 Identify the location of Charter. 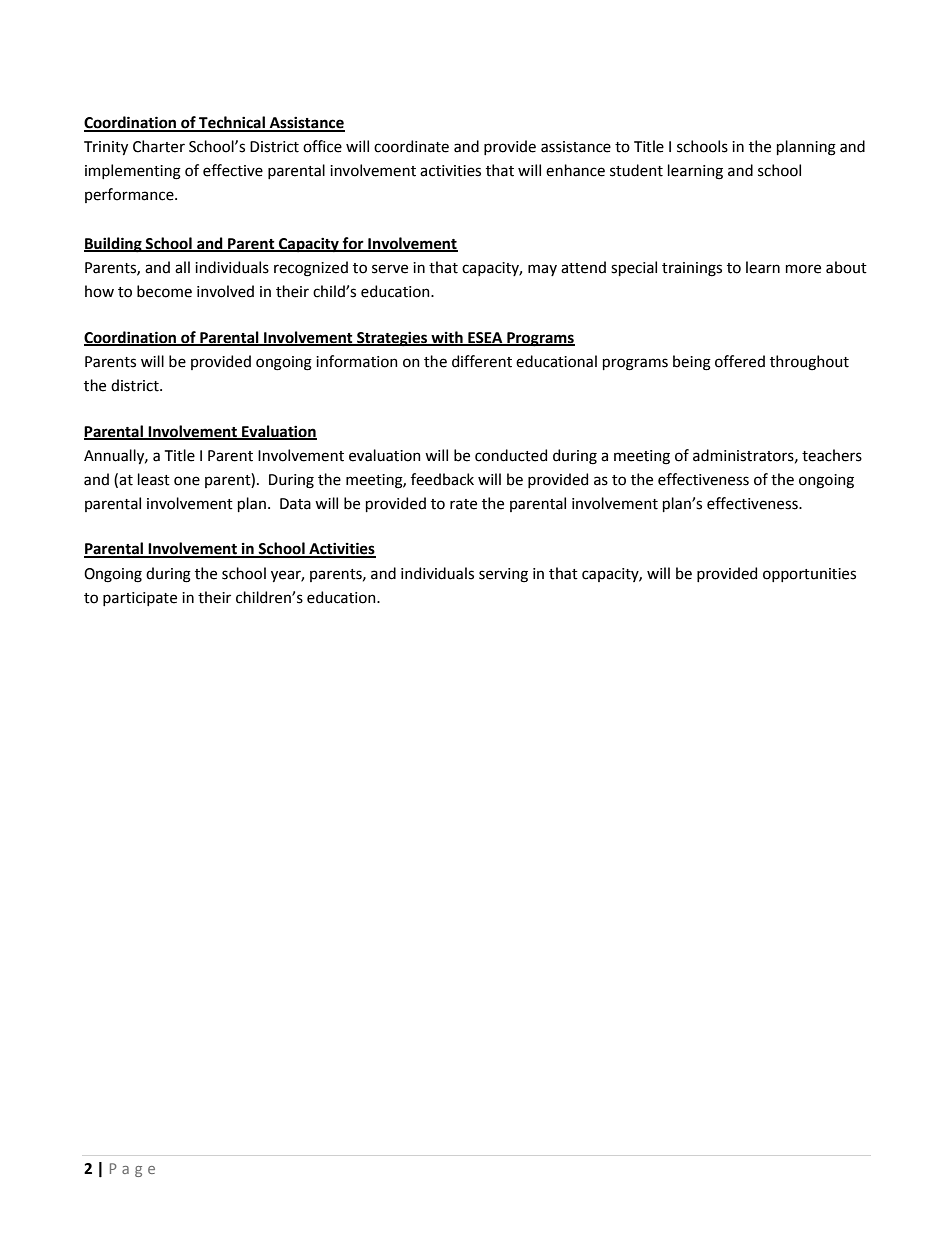
(159, 146).
